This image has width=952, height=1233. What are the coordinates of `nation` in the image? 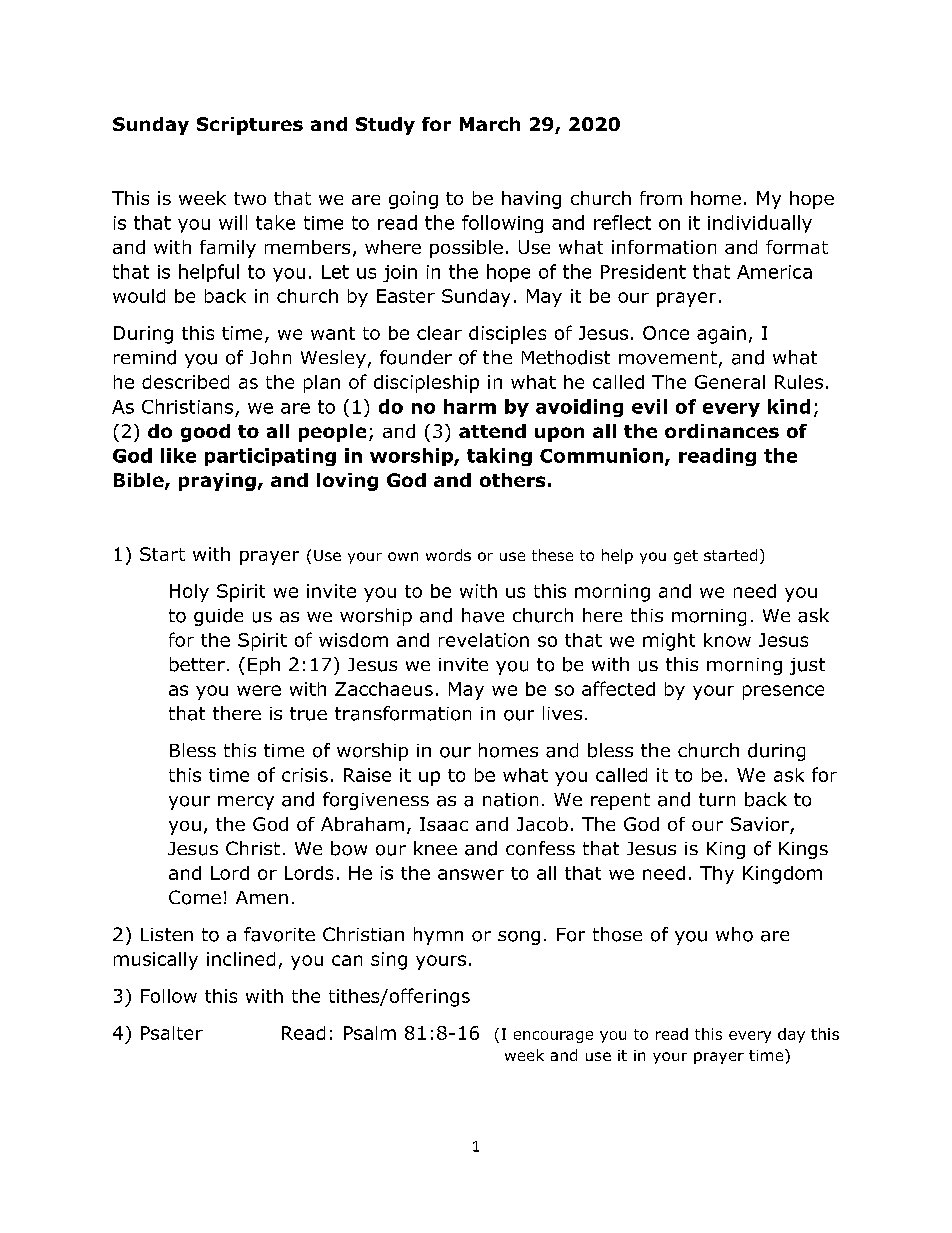 It's located at (510, 800).
